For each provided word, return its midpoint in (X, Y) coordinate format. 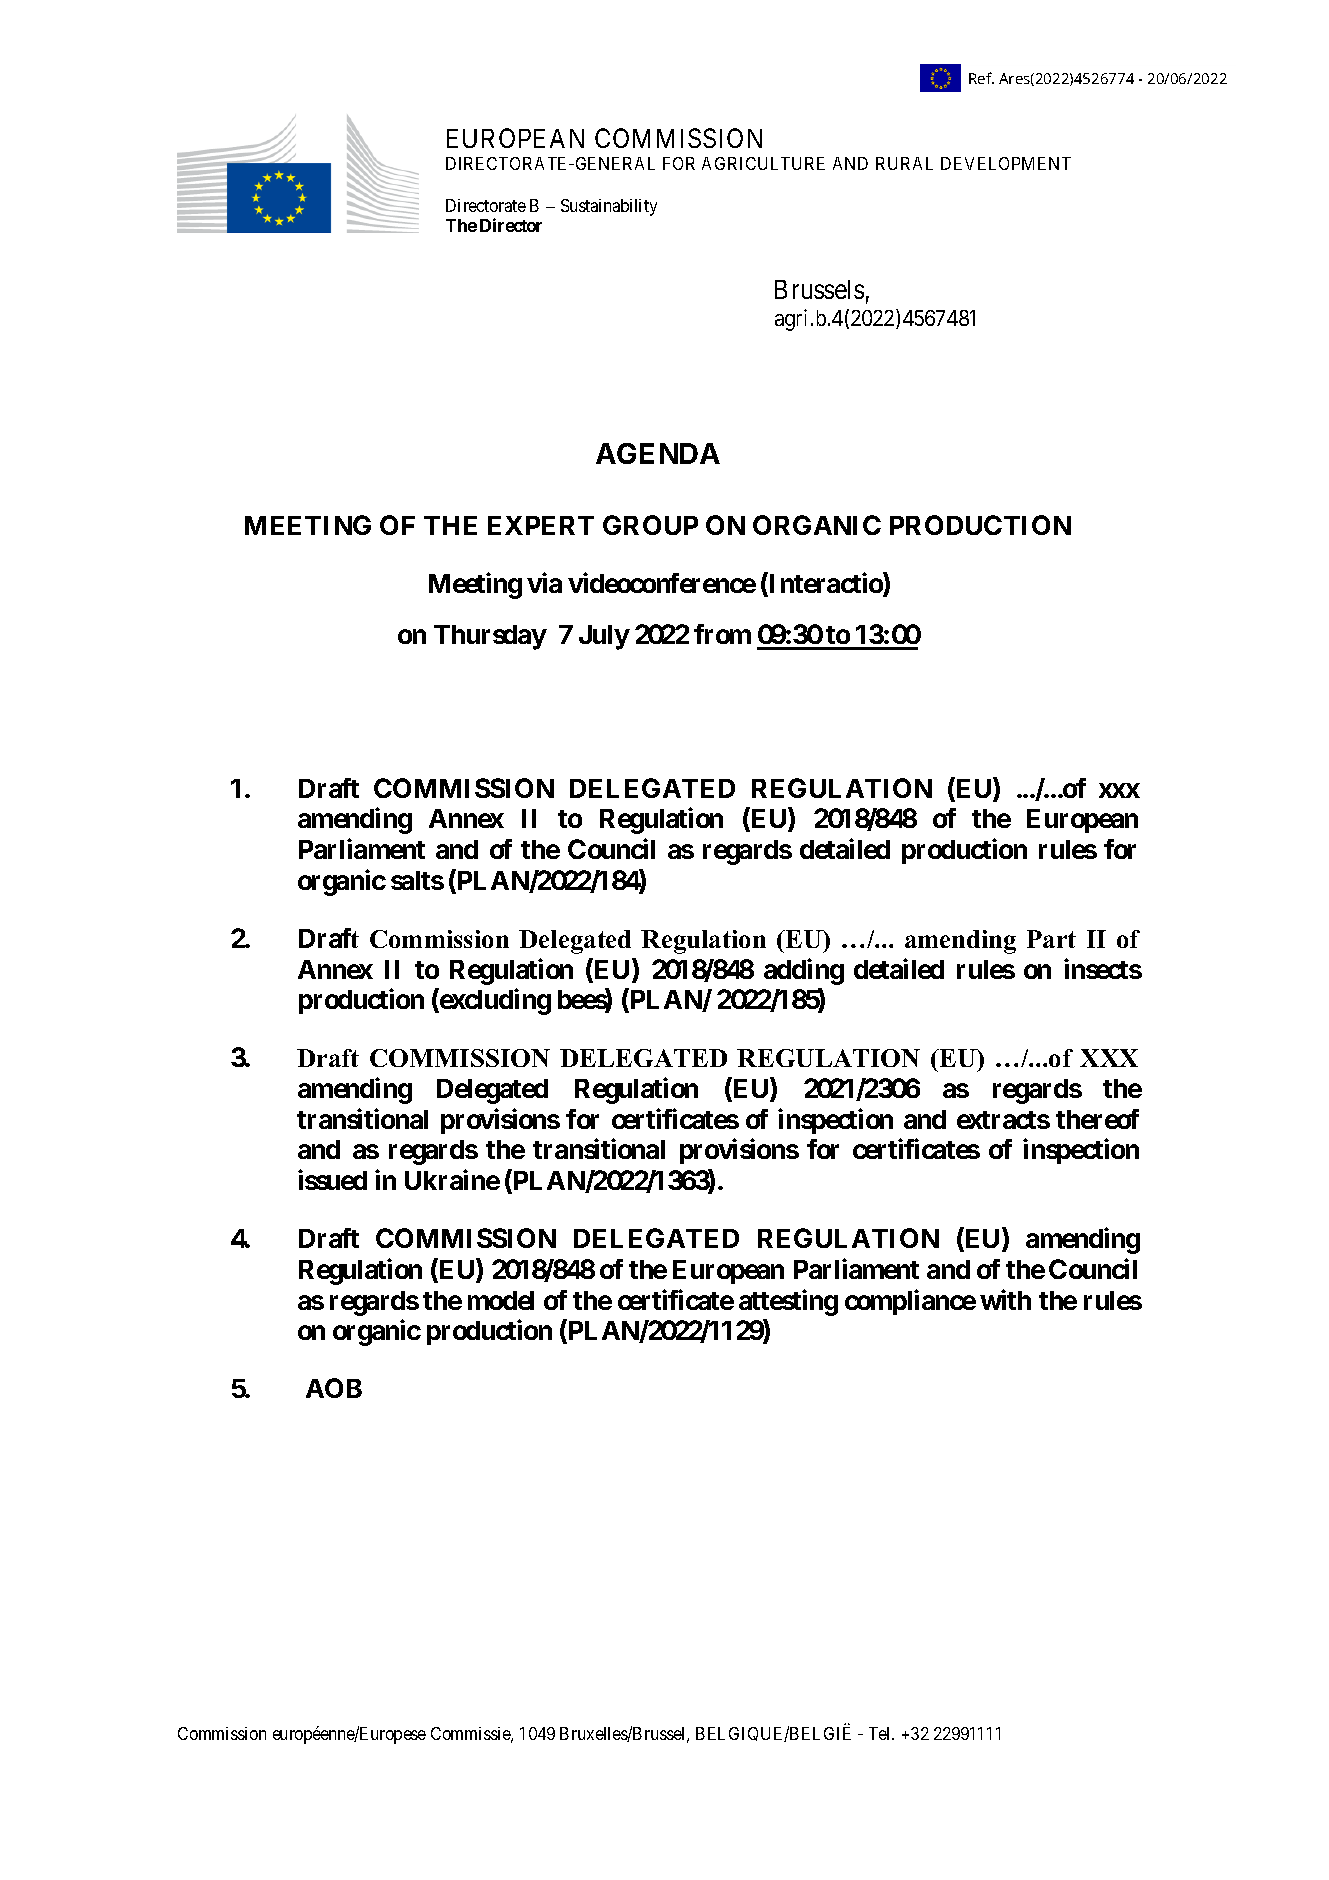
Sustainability (609, 207)
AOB (334, 1388)
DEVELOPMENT (1006, 163)
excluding (494, 1002)
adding (804, 971)
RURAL (904, 163)
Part (1051, 939)
